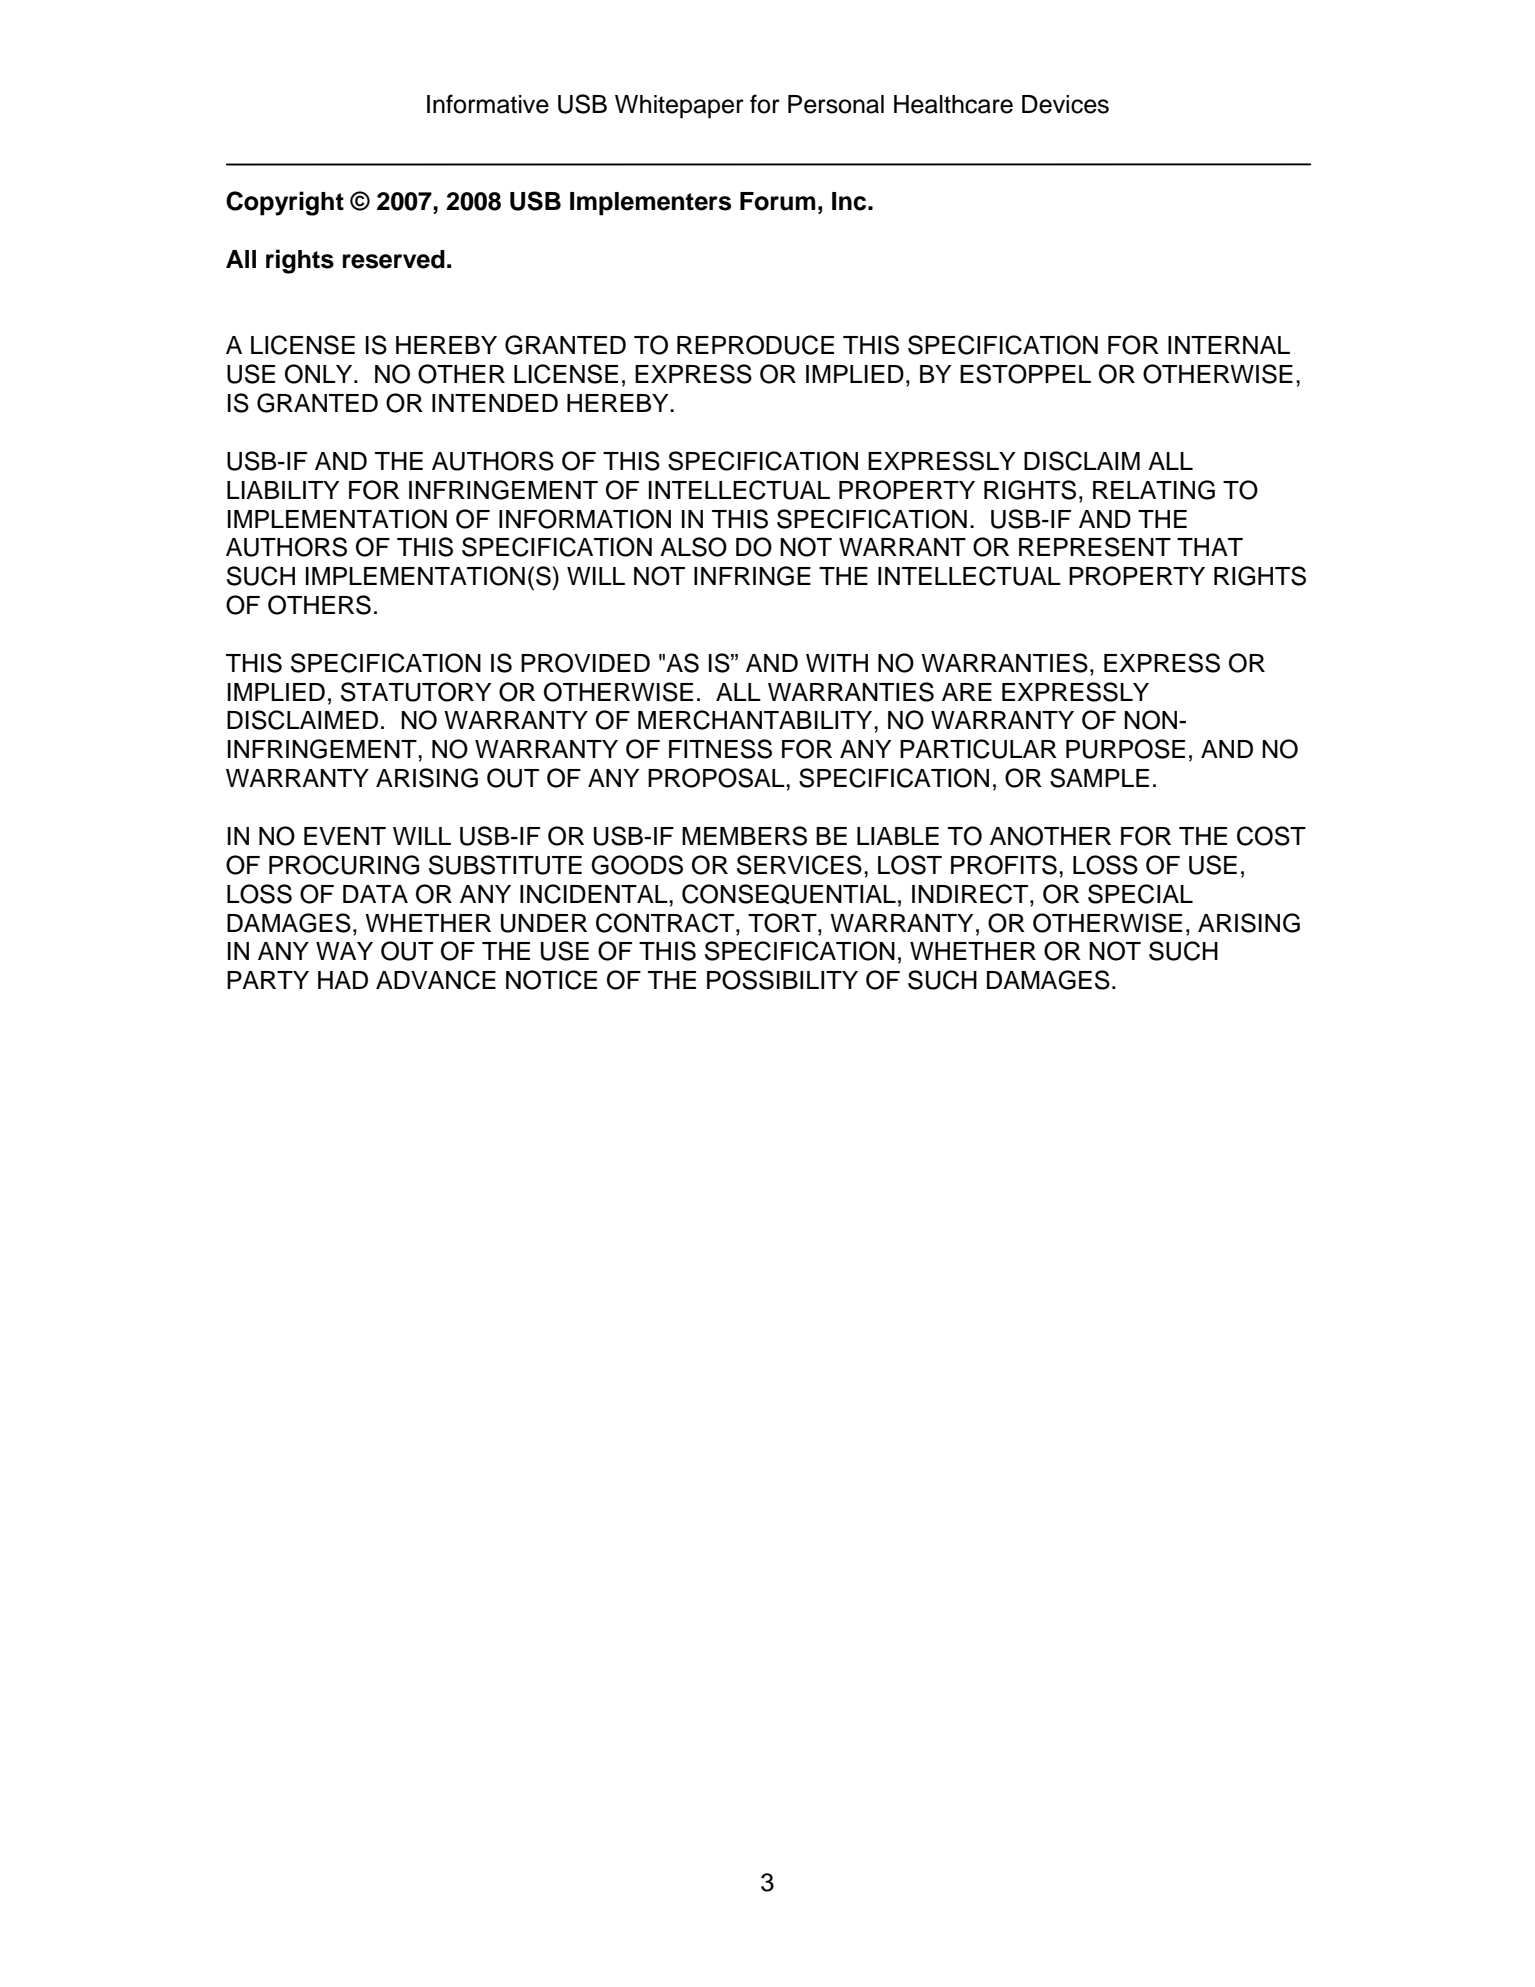  I want to click on Informative, so click(488, 104).
